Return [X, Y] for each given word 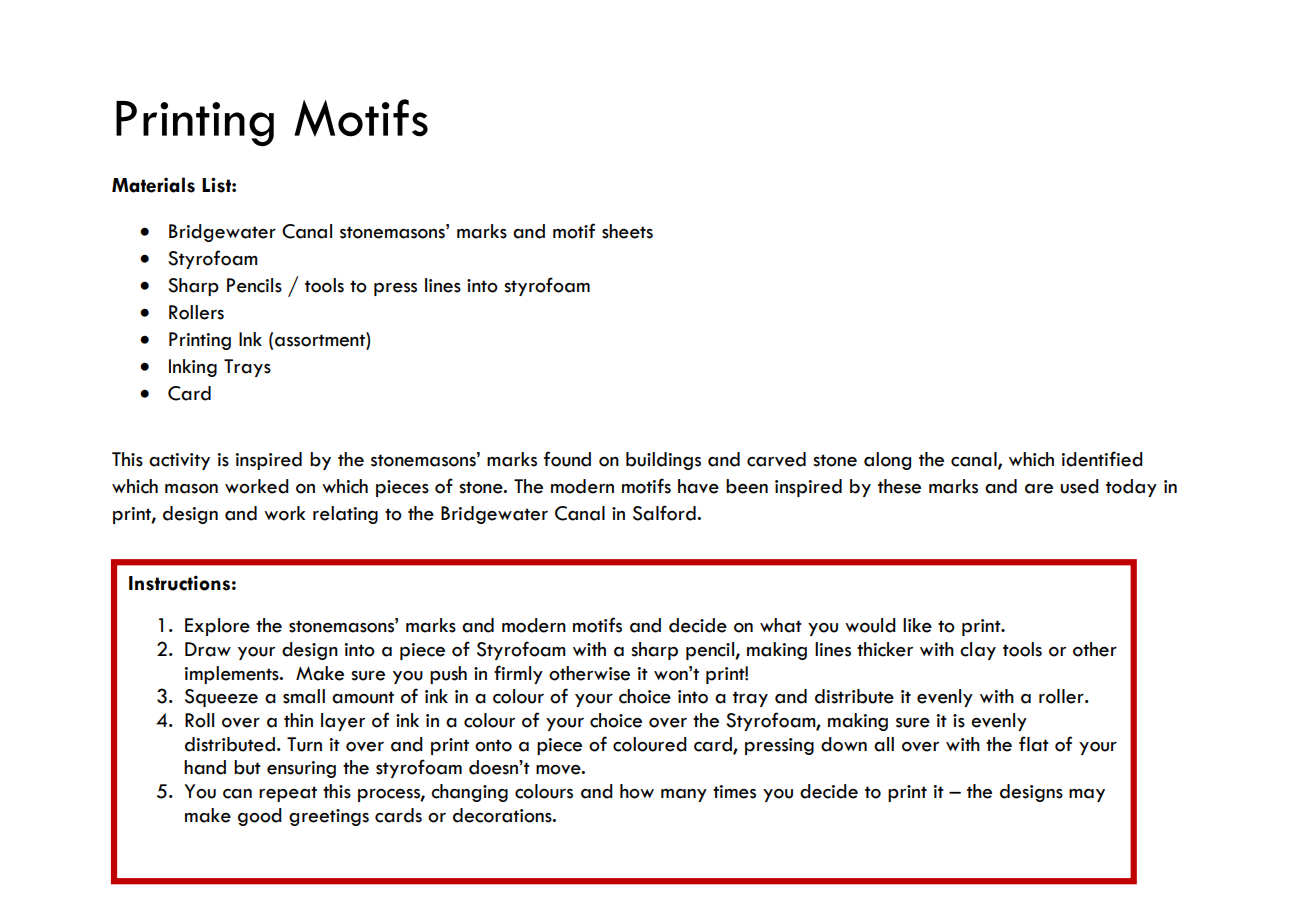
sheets [627, 231]
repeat [288, 794]
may [1087, 795]
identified [1102, 459]
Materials [153, 185]
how [637, 791]
